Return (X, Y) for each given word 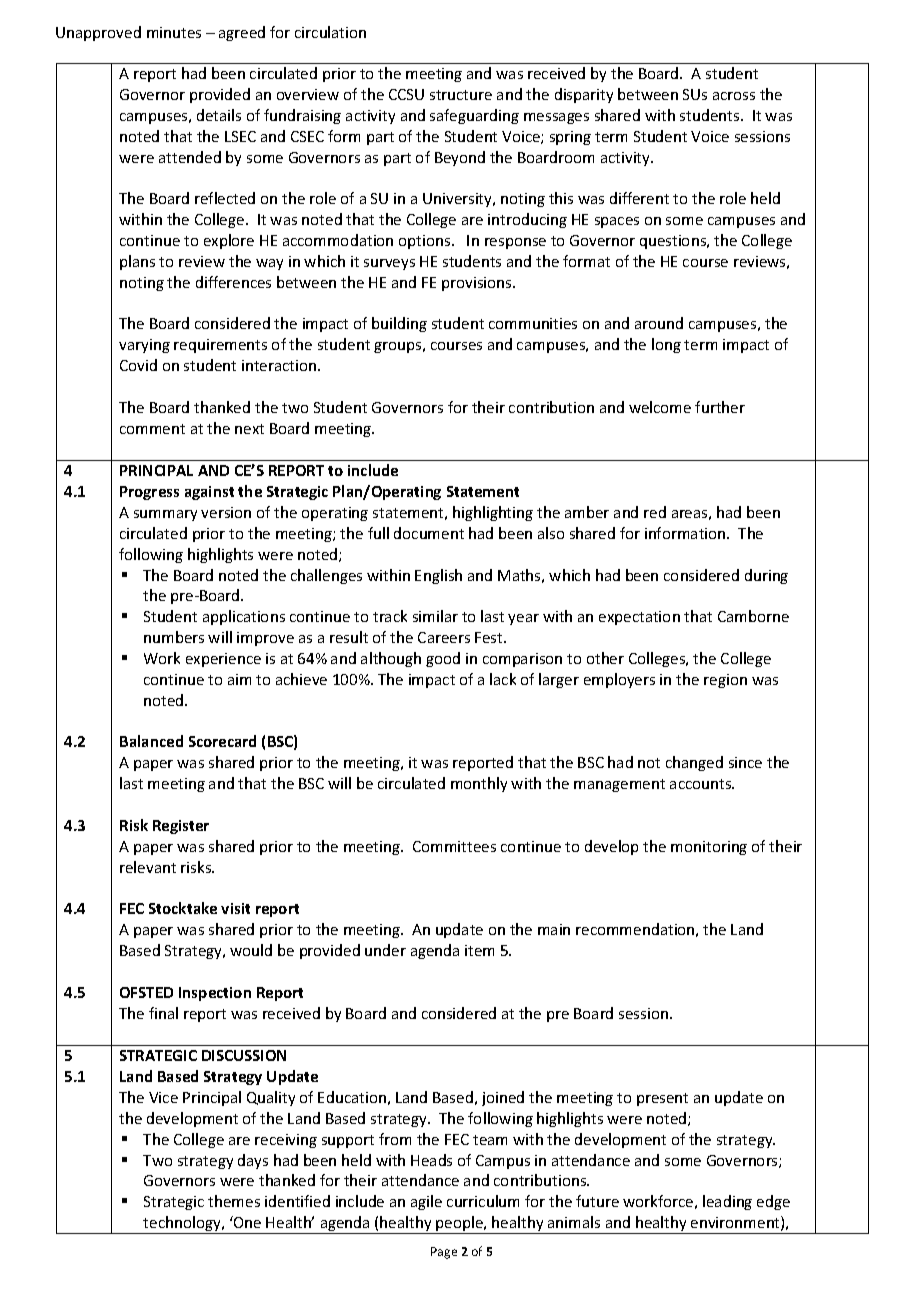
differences (233, 282)
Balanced (151, 741)
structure (461, 95)
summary (165, 515)
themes (234, 1201)
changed (694, 763)
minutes (174, 32)
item (479, 950)
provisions (478, 284)
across (734, 96)
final (163, 1013)
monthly (479, 784)
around (659, 323)
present (662, 1099)
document (429, 533)
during (766, 576)
